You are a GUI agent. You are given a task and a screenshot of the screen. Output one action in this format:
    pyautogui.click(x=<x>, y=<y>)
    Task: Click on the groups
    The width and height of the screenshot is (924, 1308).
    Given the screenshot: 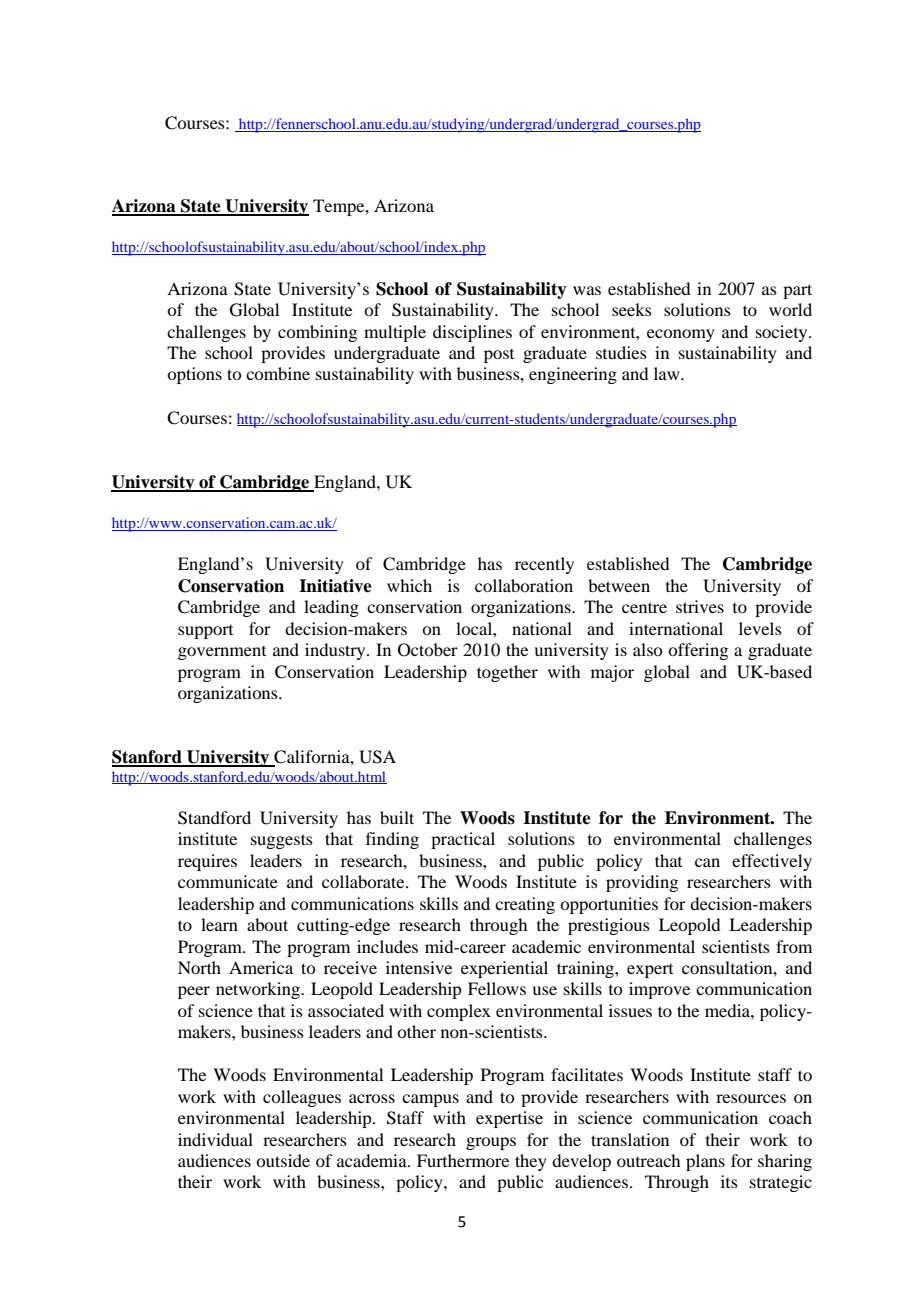 What is the action you would take?
    pyautogui.click(x=491, y=1143)
